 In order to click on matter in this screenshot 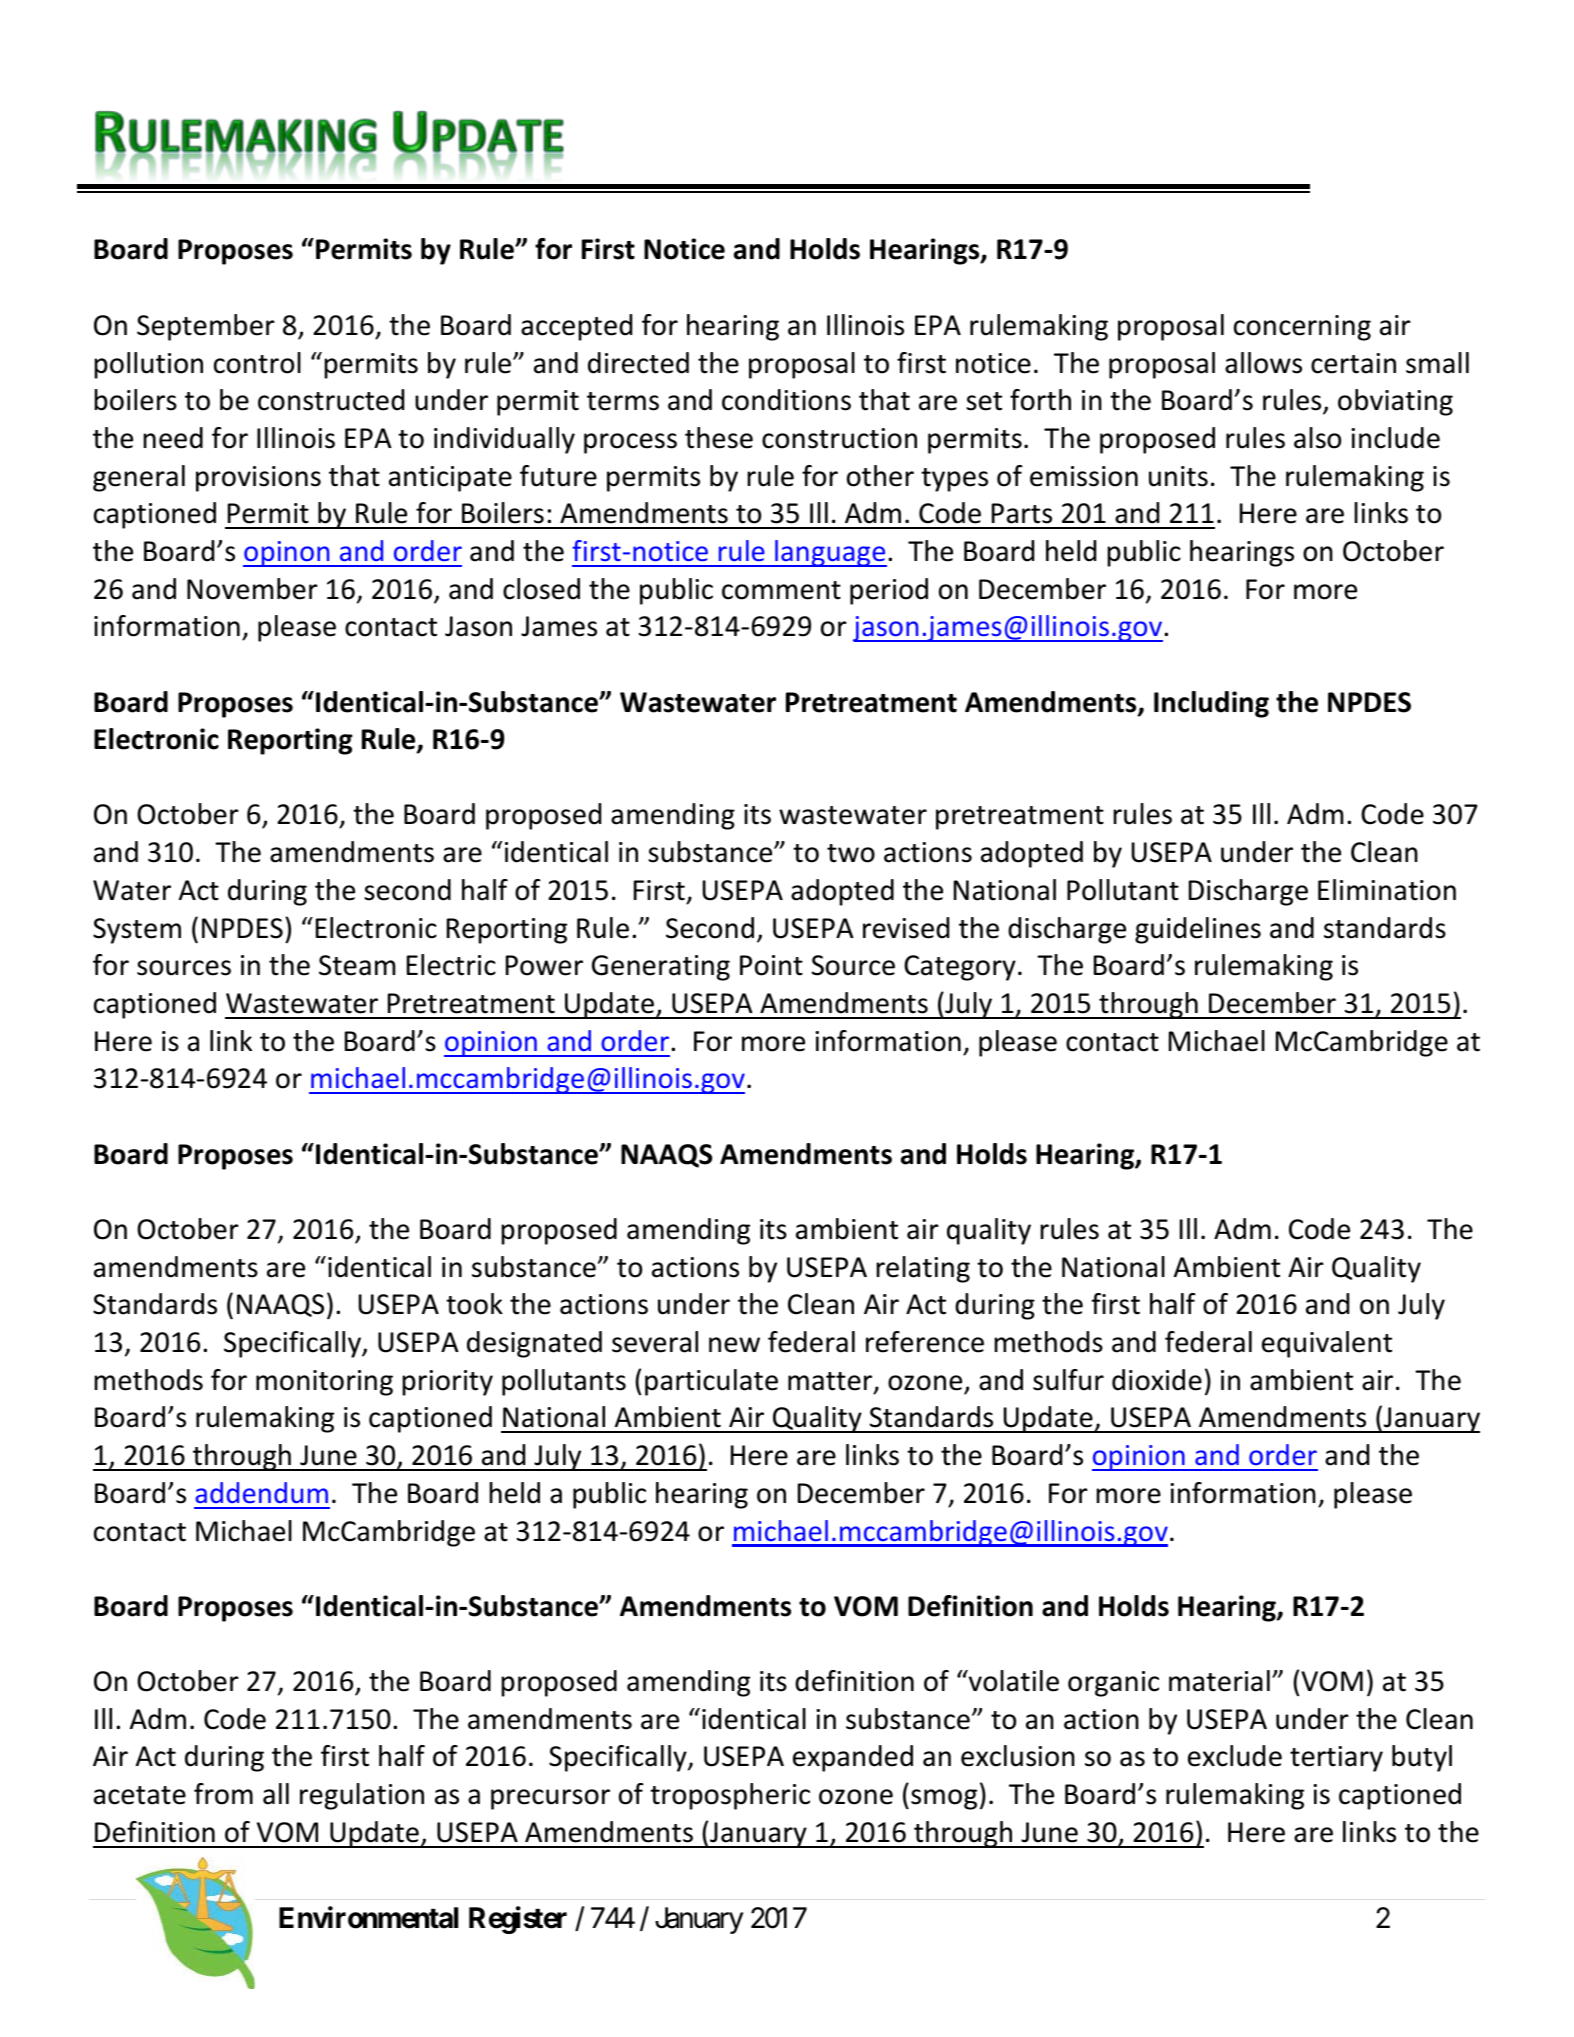, I will do `click(831, 1382)`.
